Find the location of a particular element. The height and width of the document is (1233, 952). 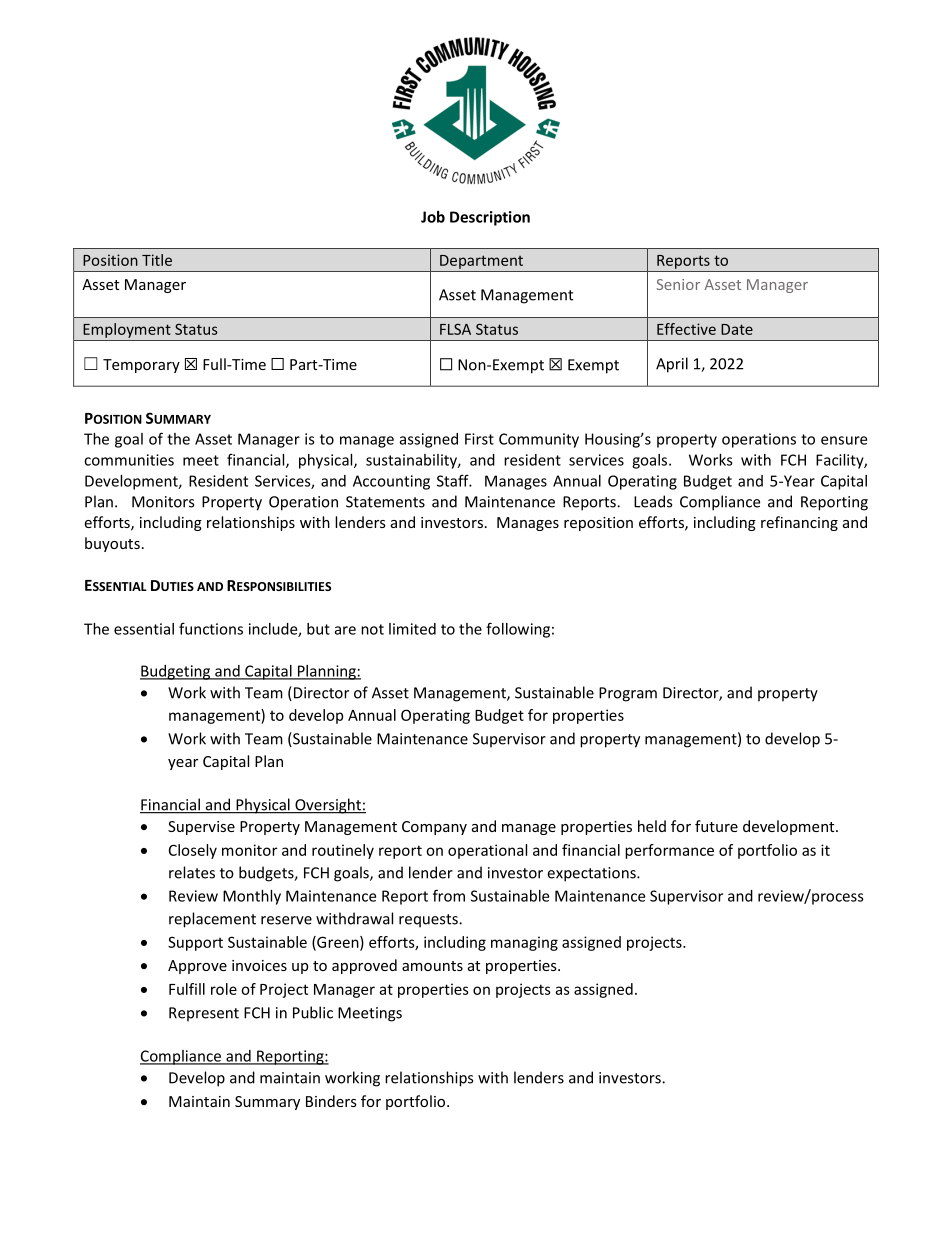

Represent is located at coordinates (204, 1014).
